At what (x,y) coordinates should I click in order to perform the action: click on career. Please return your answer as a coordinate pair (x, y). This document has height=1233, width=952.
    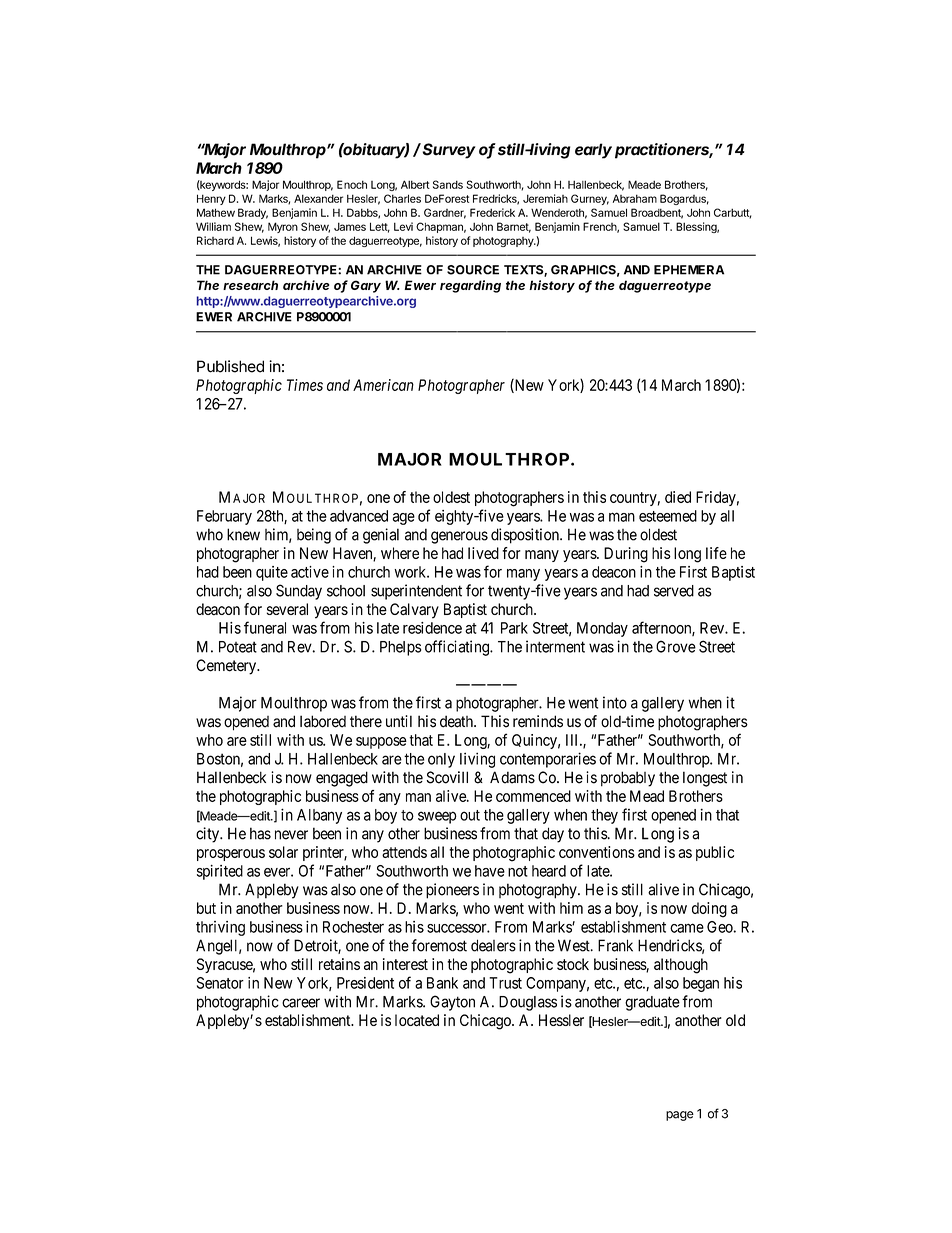
    Looking at the image, I should click on (301, 1003).
